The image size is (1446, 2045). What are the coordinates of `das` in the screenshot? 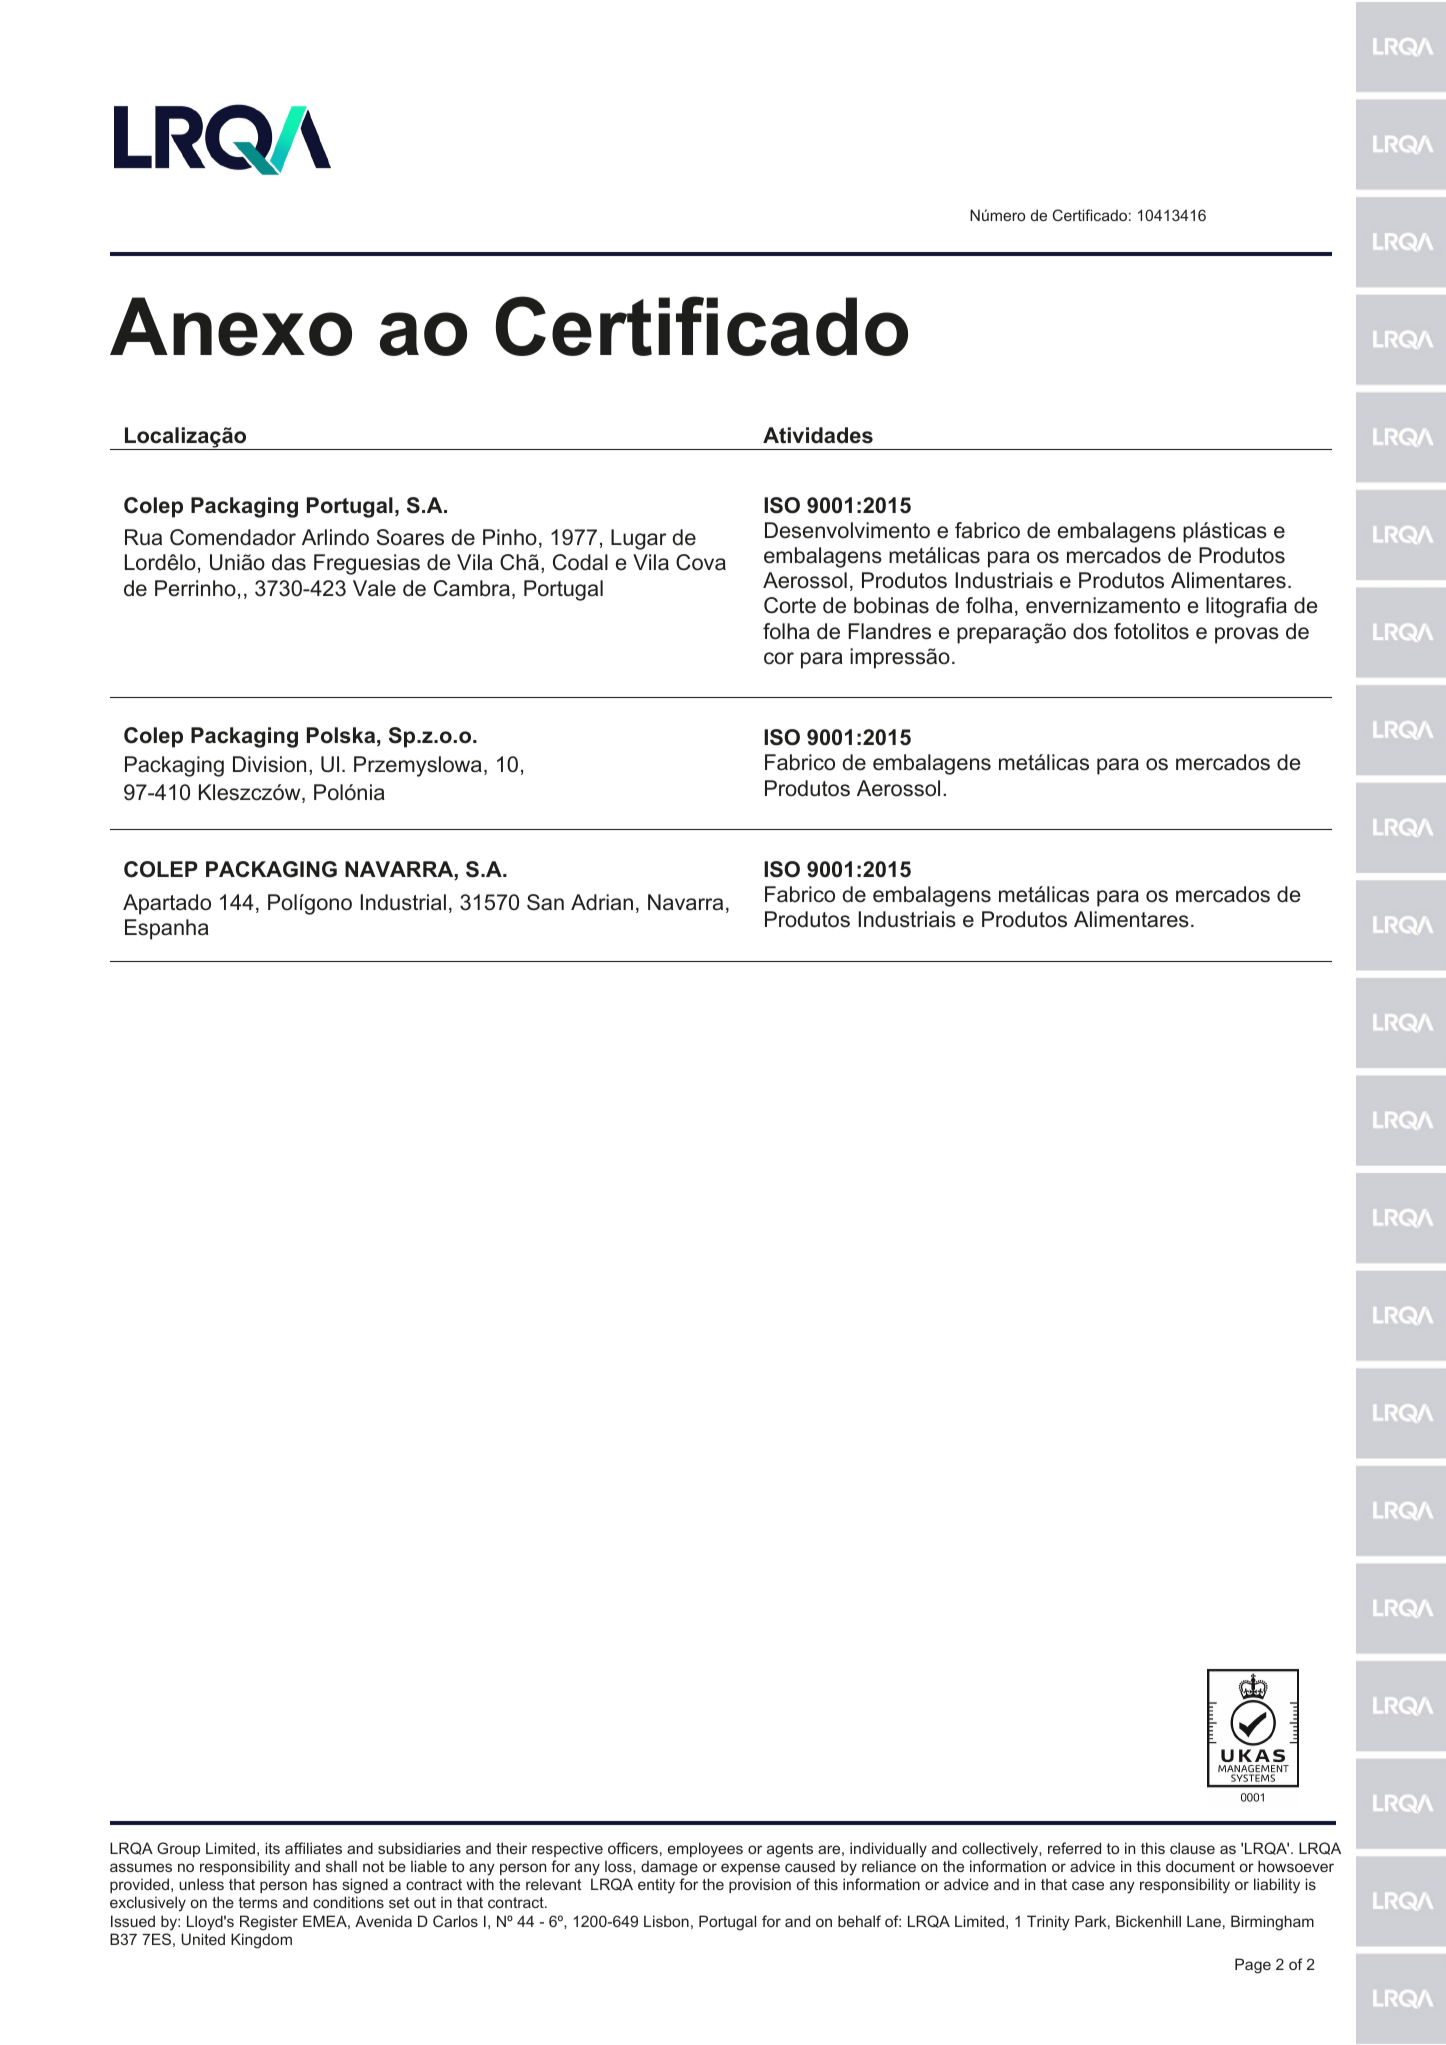 It's located at (289, 562).
